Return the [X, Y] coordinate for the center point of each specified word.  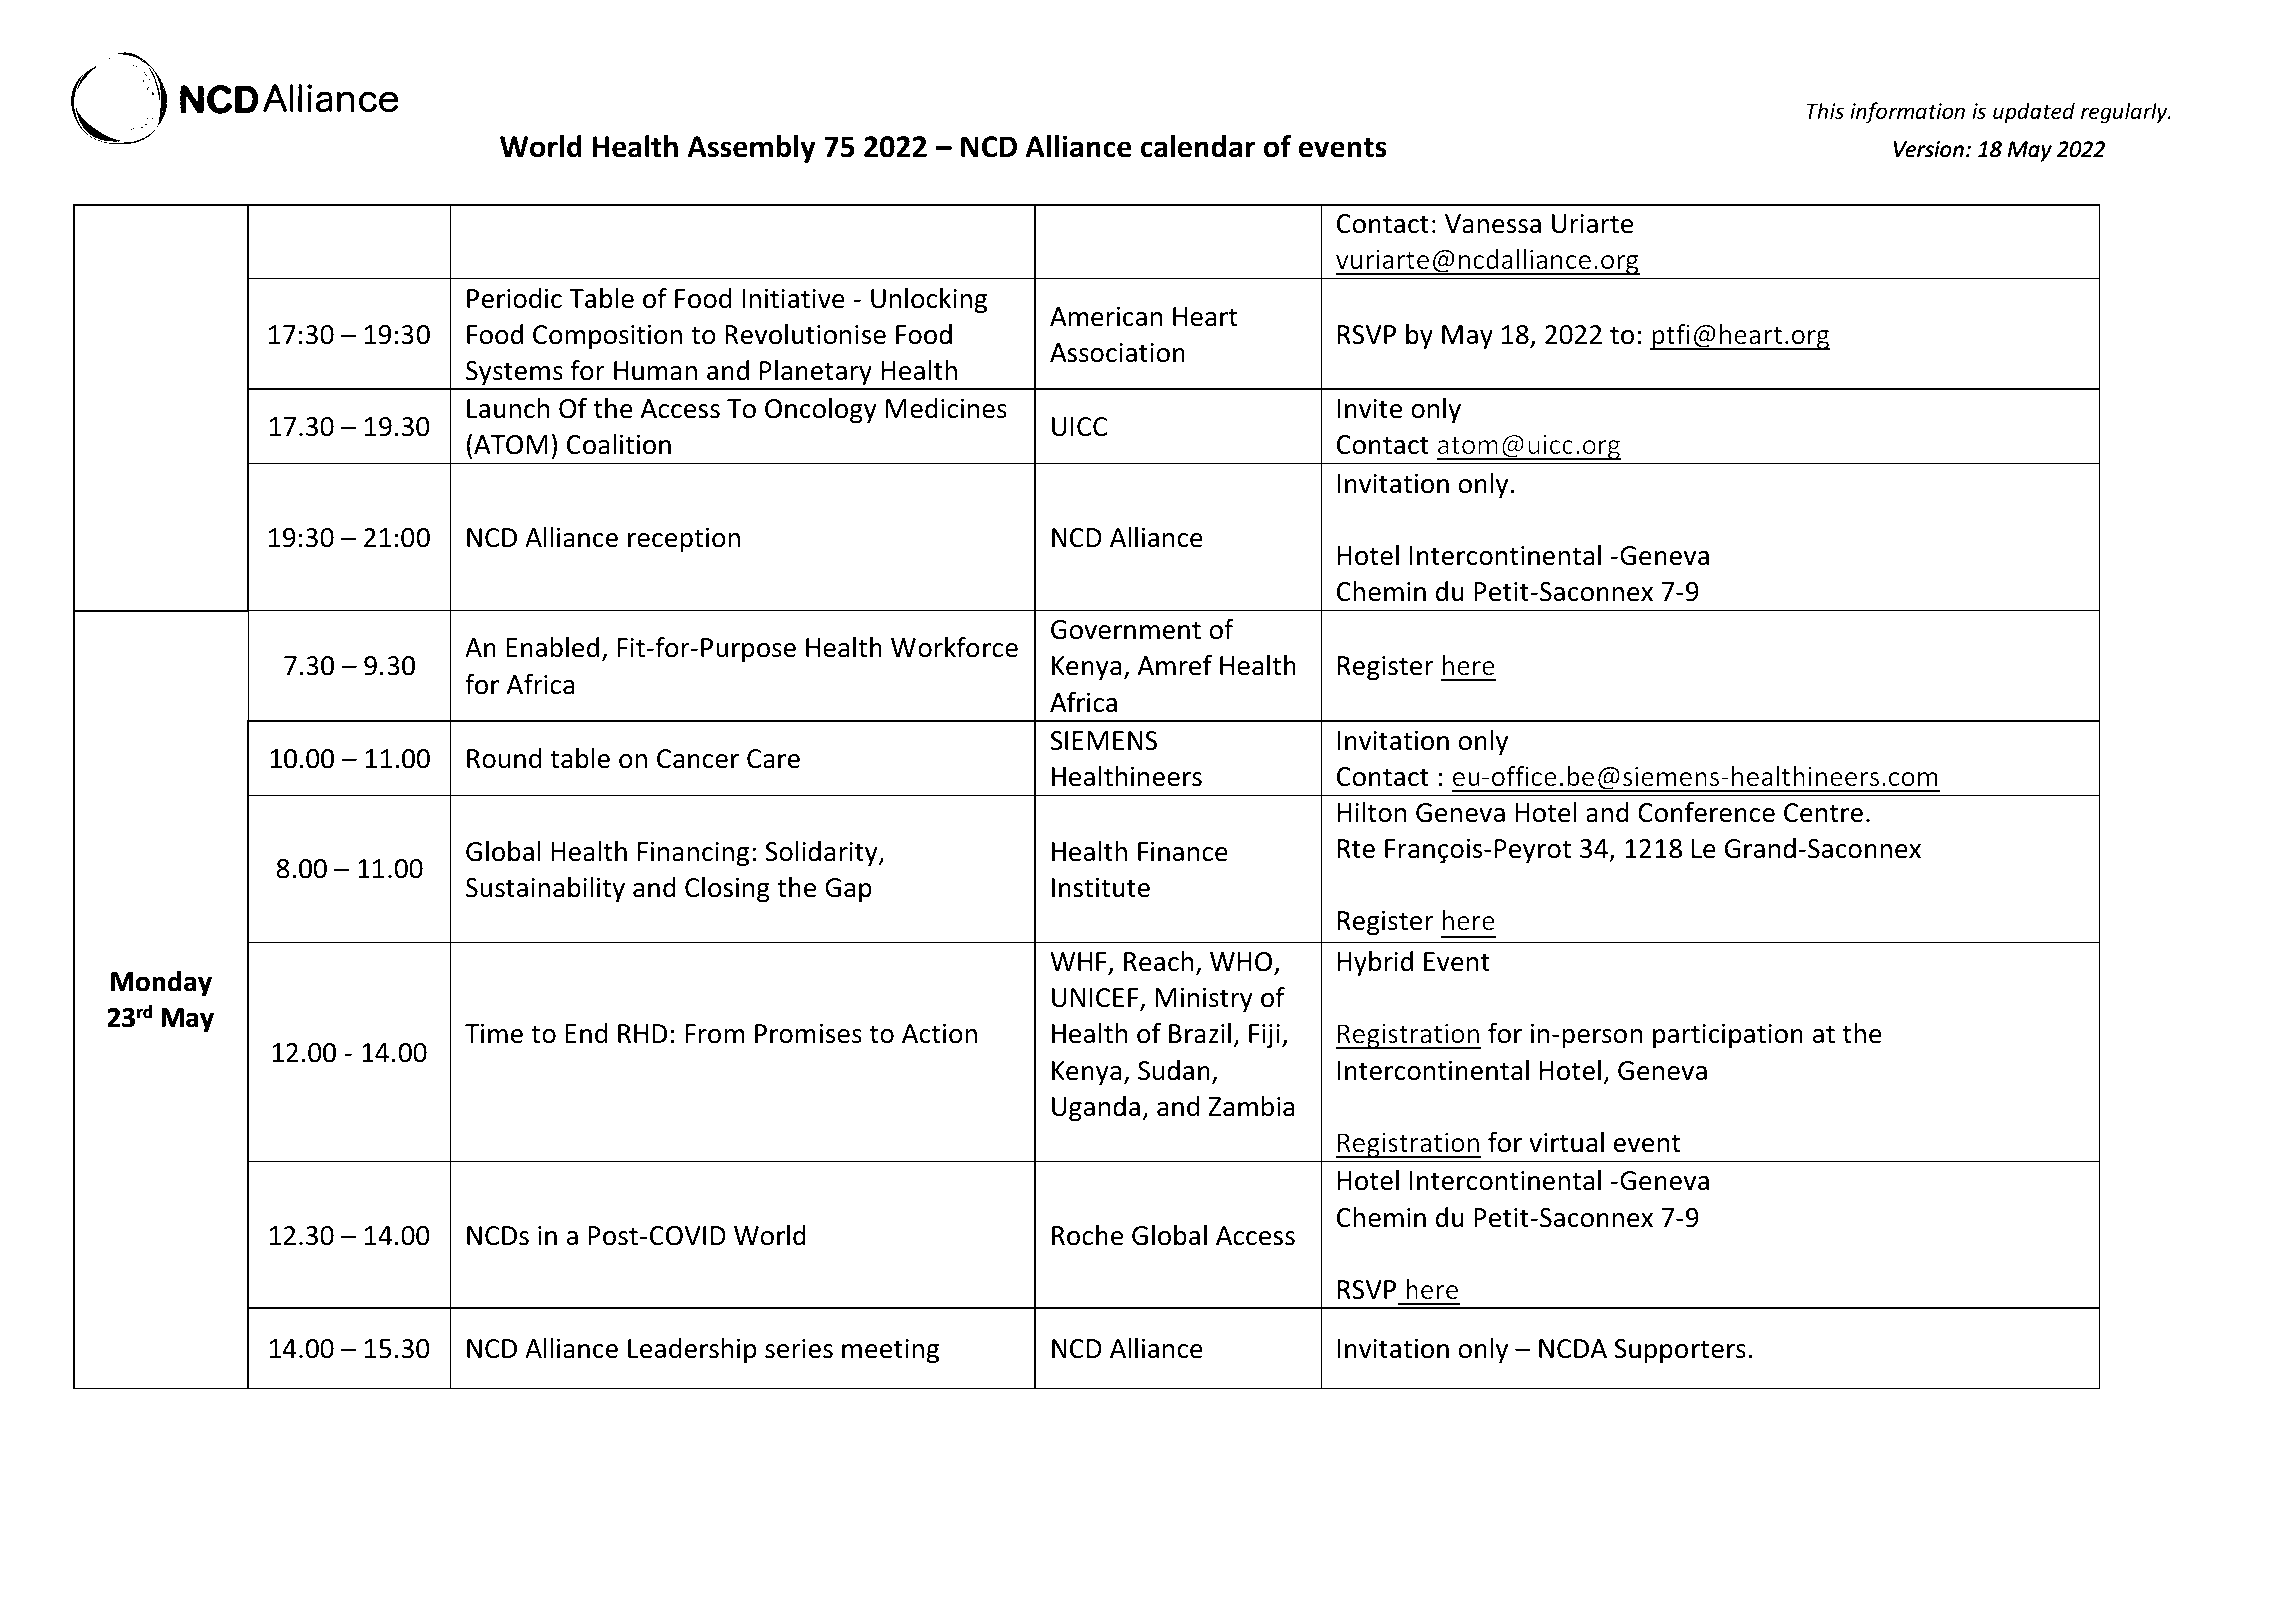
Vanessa [1493, 224]
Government [1126, 630]
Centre [1823, 813]
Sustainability [545, 890]
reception [684, 540]
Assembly [751, 149]
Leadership [692, 1351]
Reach [1158, 961]
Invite [1370, 409]
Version [1929, 149]
